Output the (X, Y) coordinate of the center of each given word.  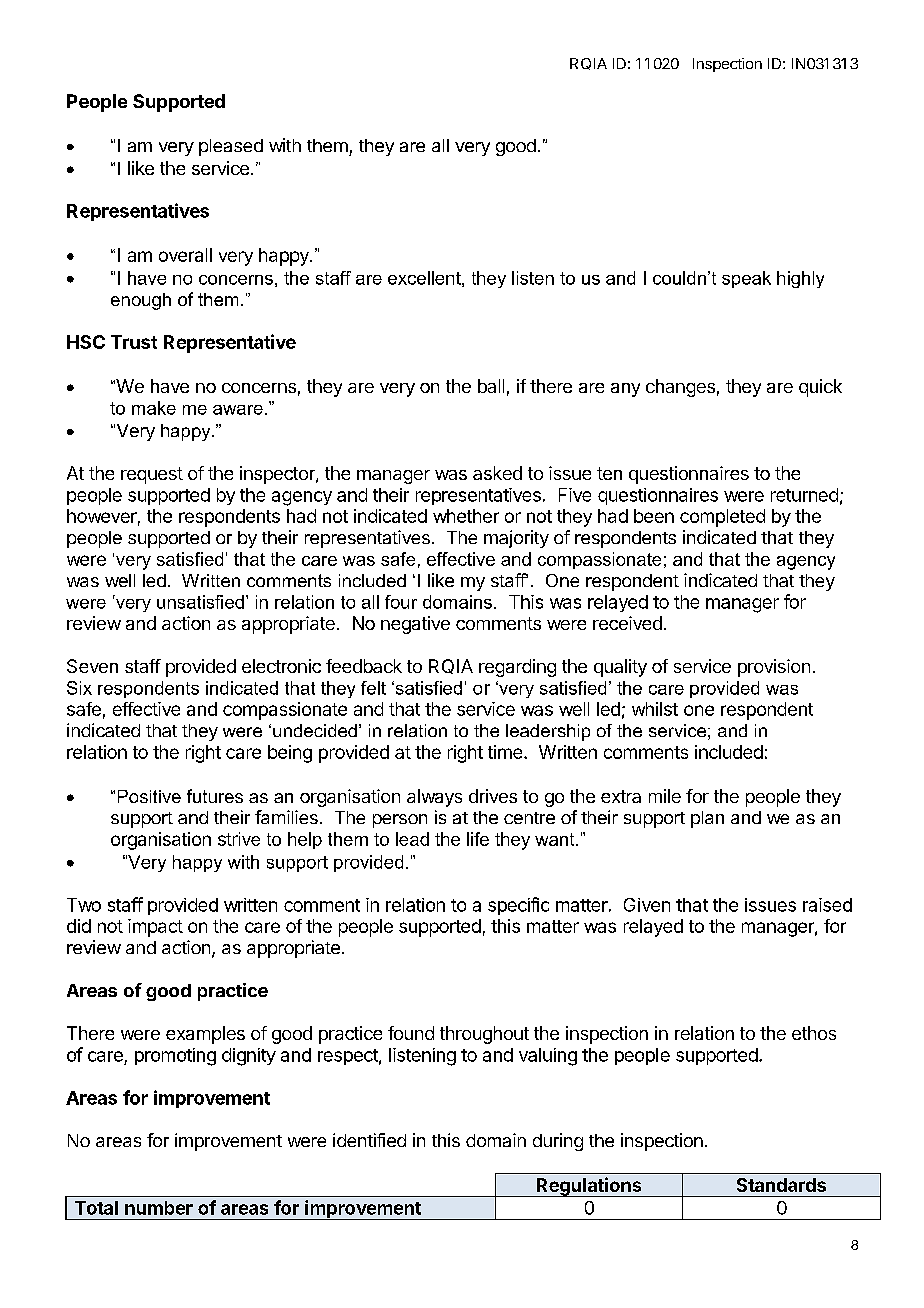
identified (369, 1140)
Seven (92, 666)
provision (774, 668)
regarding (517, 668)
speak (746, 279)
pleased (231, 147)
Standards (781, 1185)
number (159, 1208)
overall (185, 255)
